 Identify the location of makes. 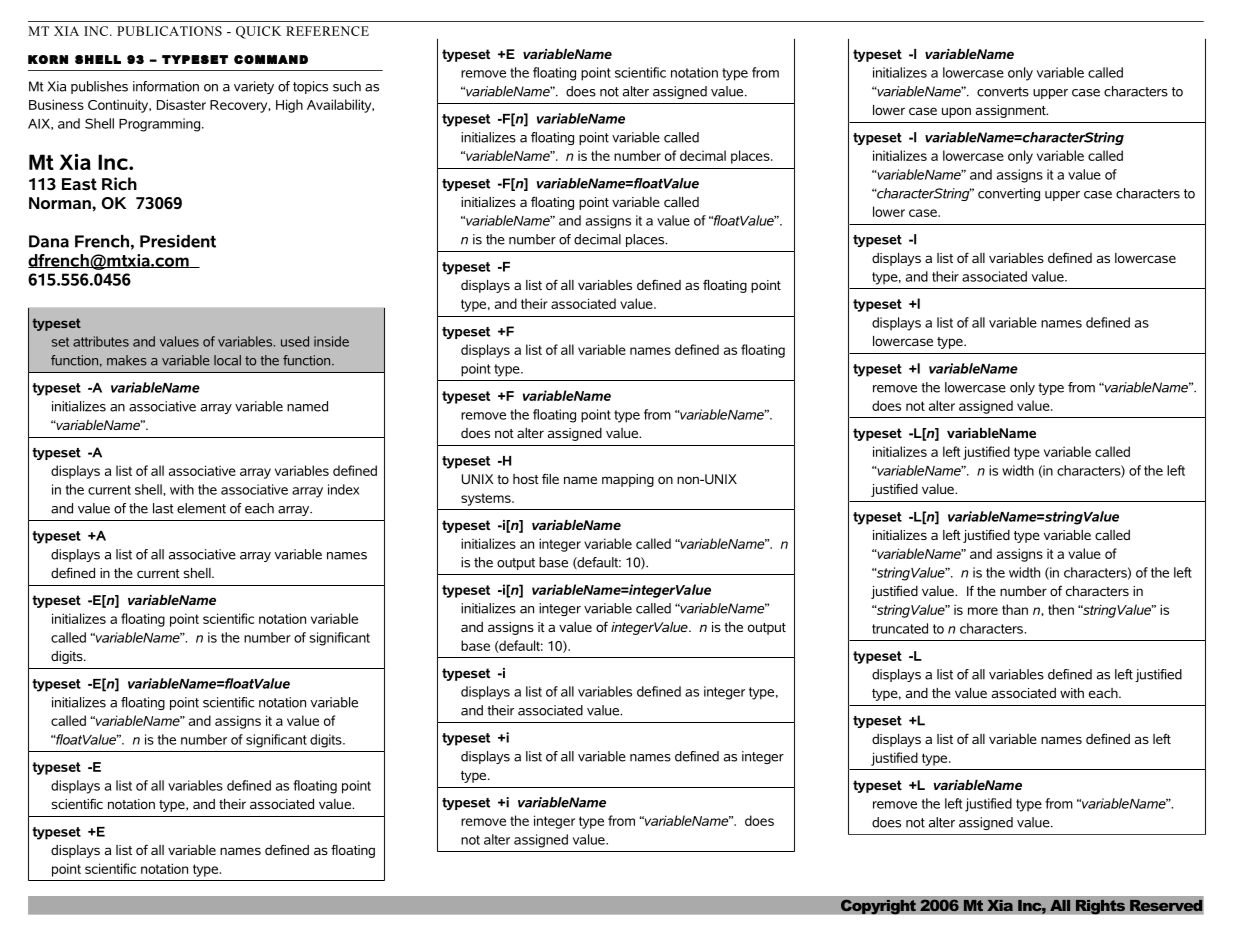
(127, 360).
